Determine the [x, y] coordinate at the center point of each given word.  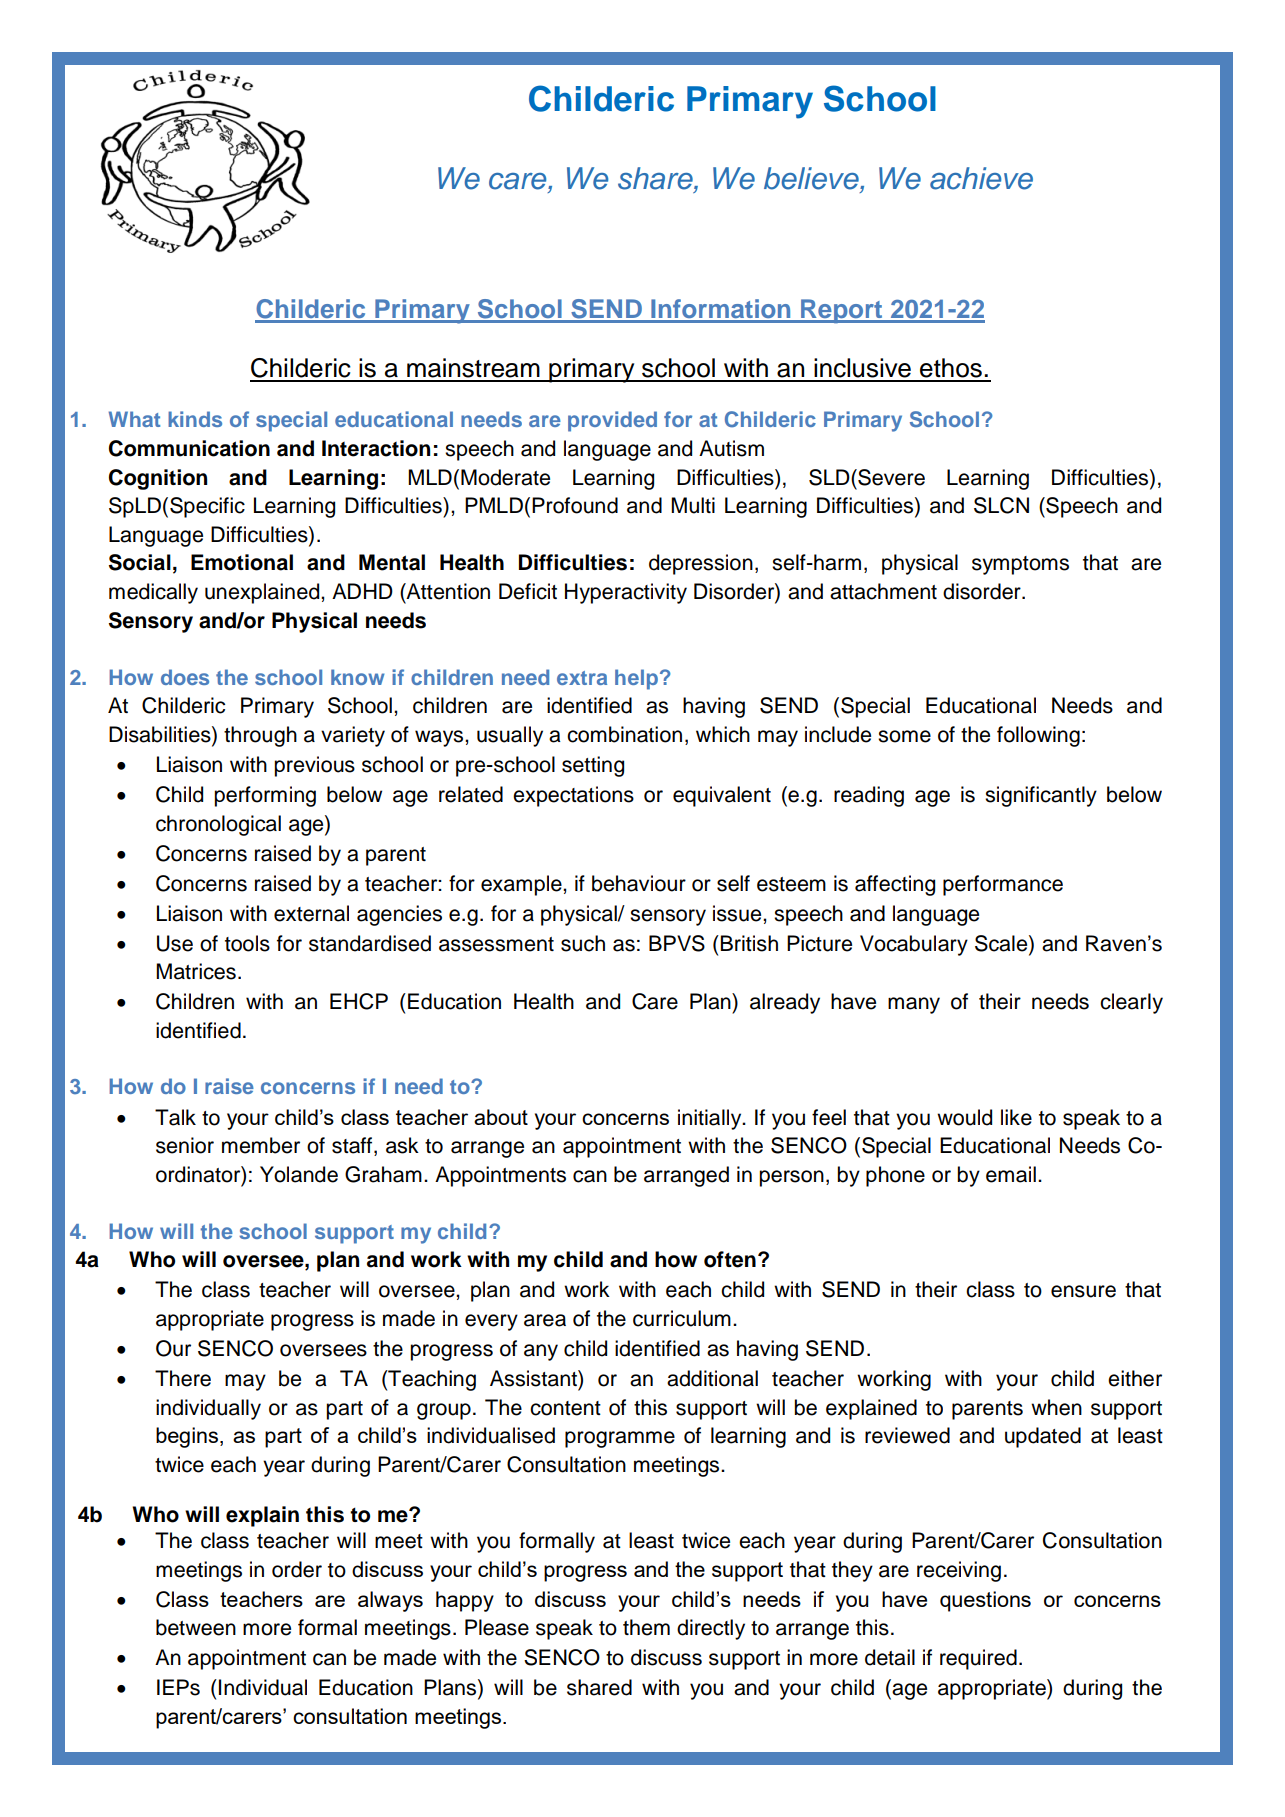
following [1038, 736]
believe [812, 178]
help [636, 679]
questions [985, 1601]
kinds [195, 419]
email [1011, 1174]
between [196, 1627]
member [261, 1145]
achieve [981, 178]
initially [711, 1119]
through [260, 736]
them [646, 1627]
